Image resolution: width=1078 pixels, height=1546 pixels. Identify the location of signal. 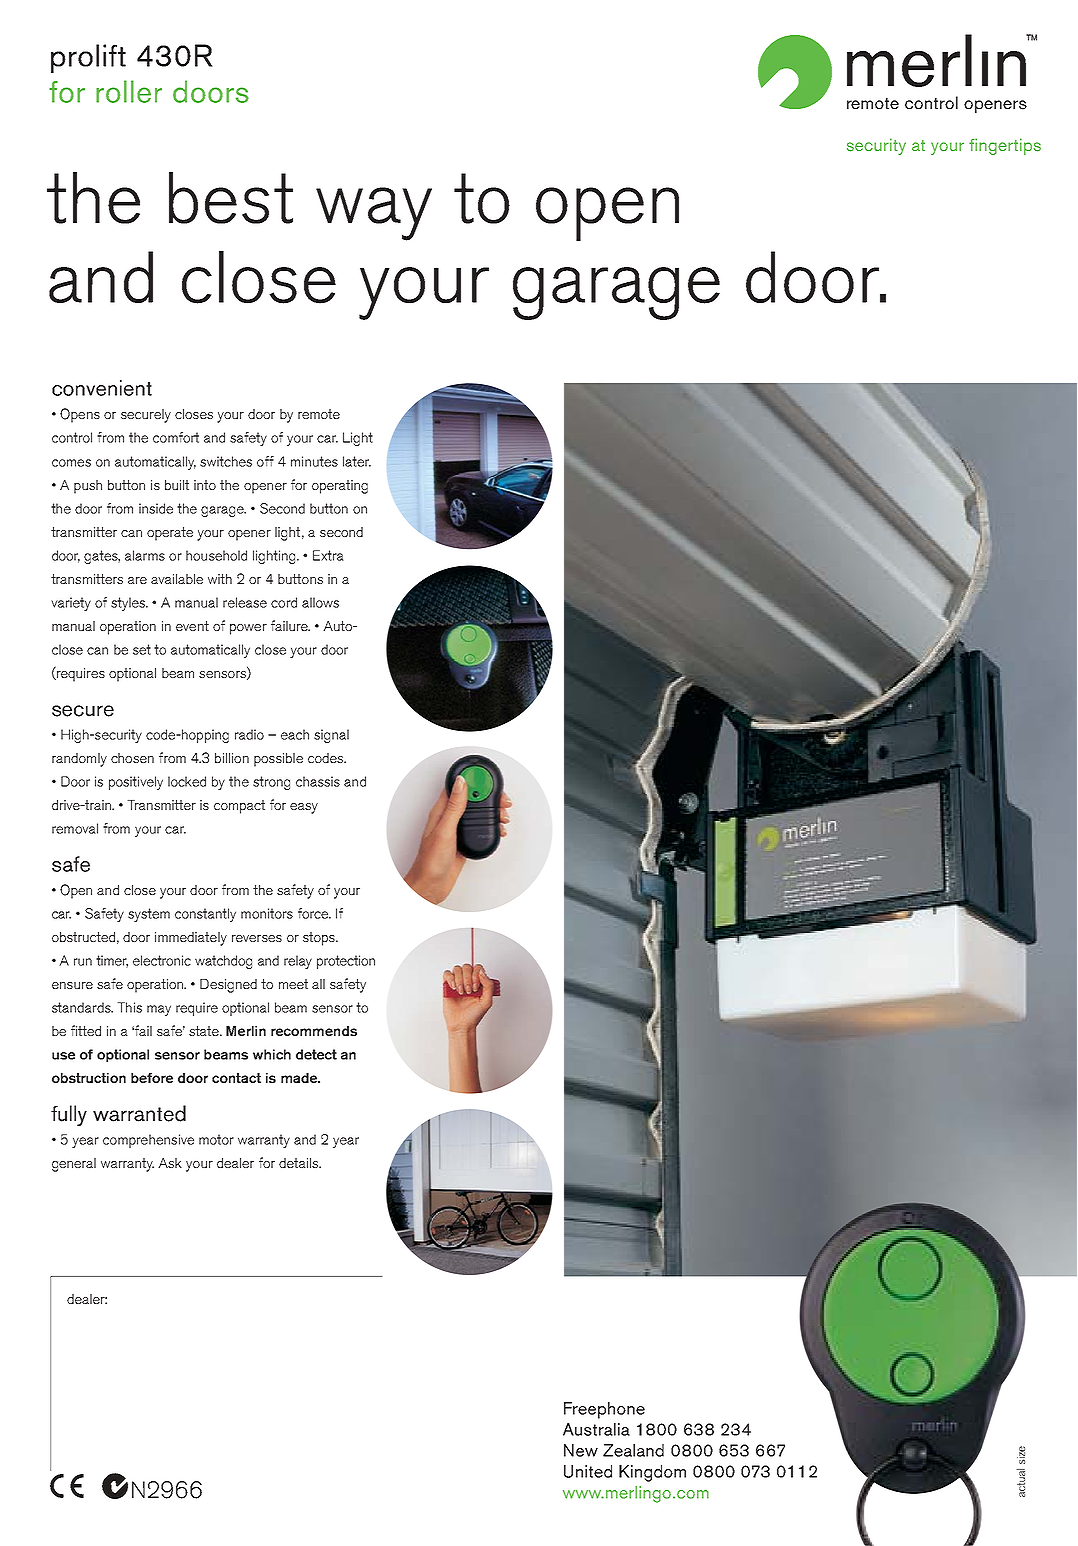
(331, 736).
